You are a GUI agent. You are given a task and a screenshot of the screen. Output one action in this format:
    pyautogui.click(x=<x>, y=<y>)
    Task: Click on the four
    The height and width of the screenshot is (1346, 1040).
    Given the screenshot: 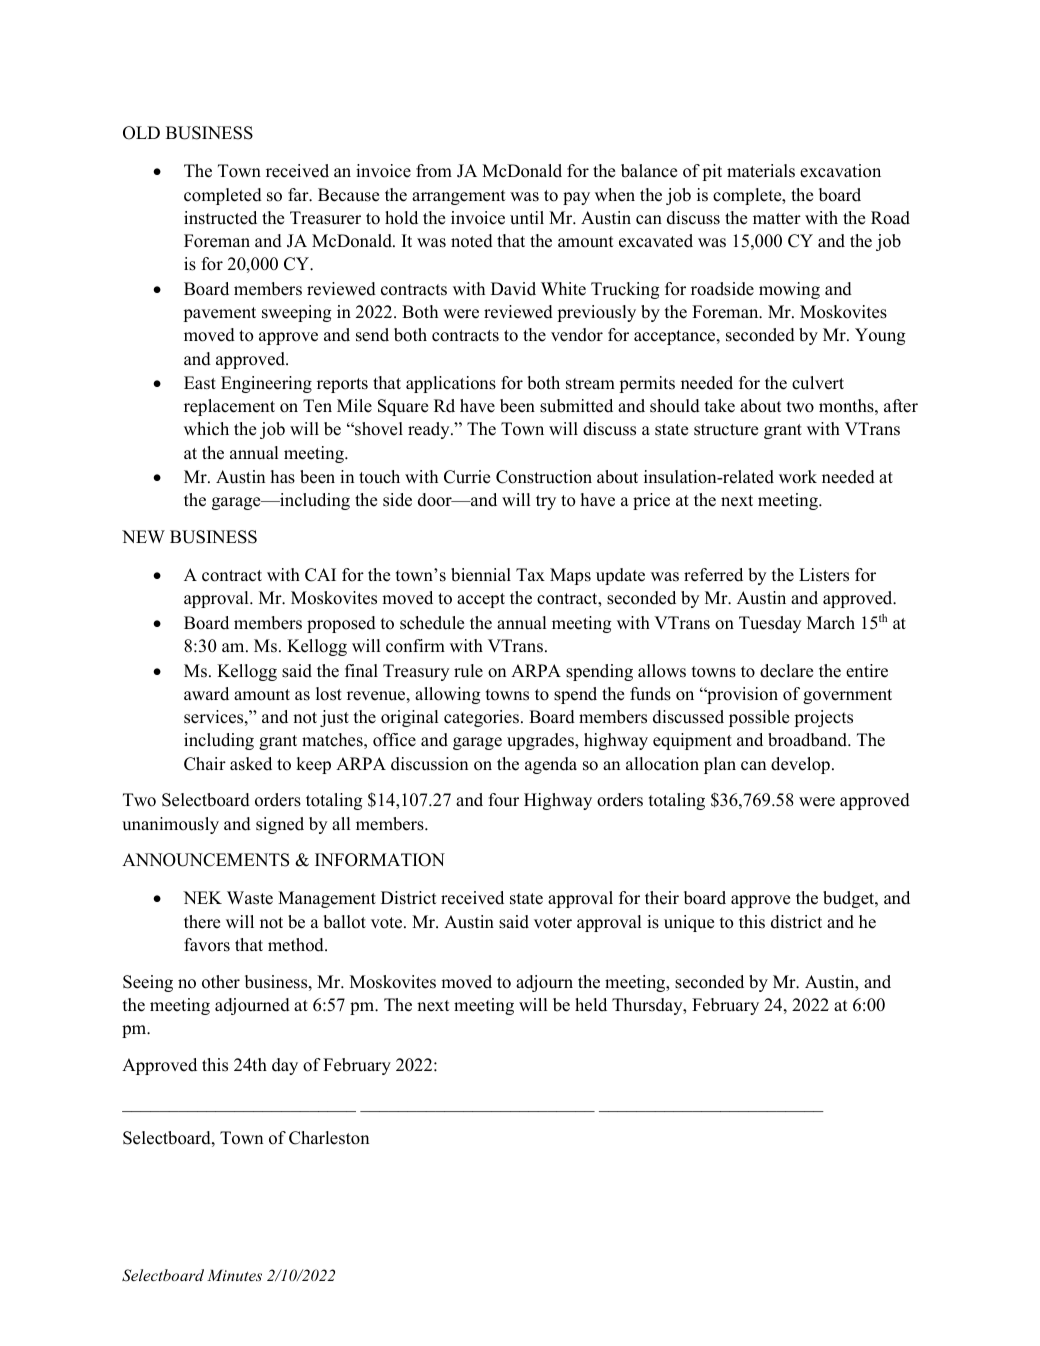 What is the action you would take?
    pyautogui.click(x=503, y=800)
